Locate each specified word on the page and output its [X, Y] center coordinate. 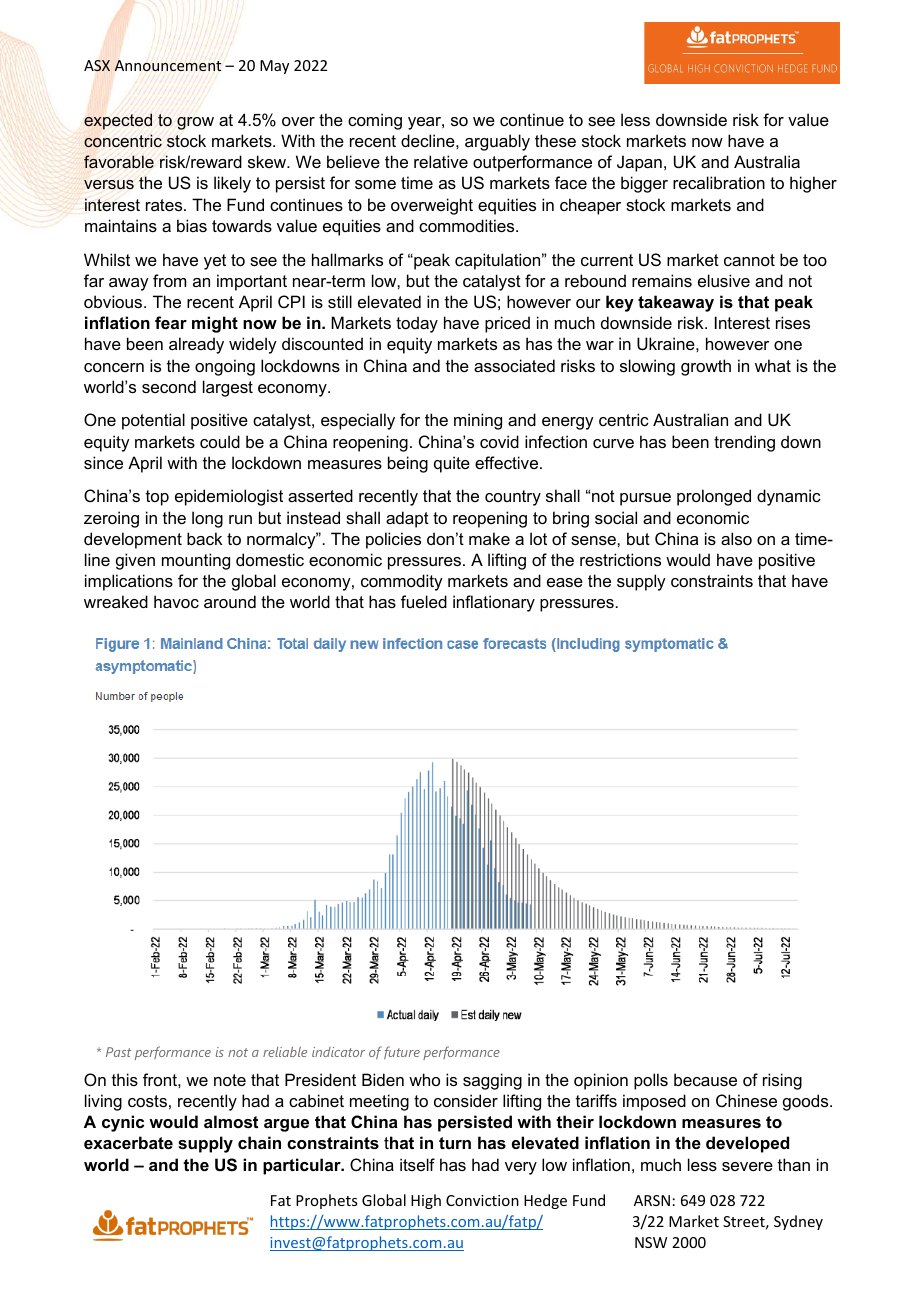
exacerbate [128, 1142]
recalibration [719, 182]
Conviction [482, 1200]
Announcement [168, 65]
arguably [497, 142]
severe [747, 1166]
